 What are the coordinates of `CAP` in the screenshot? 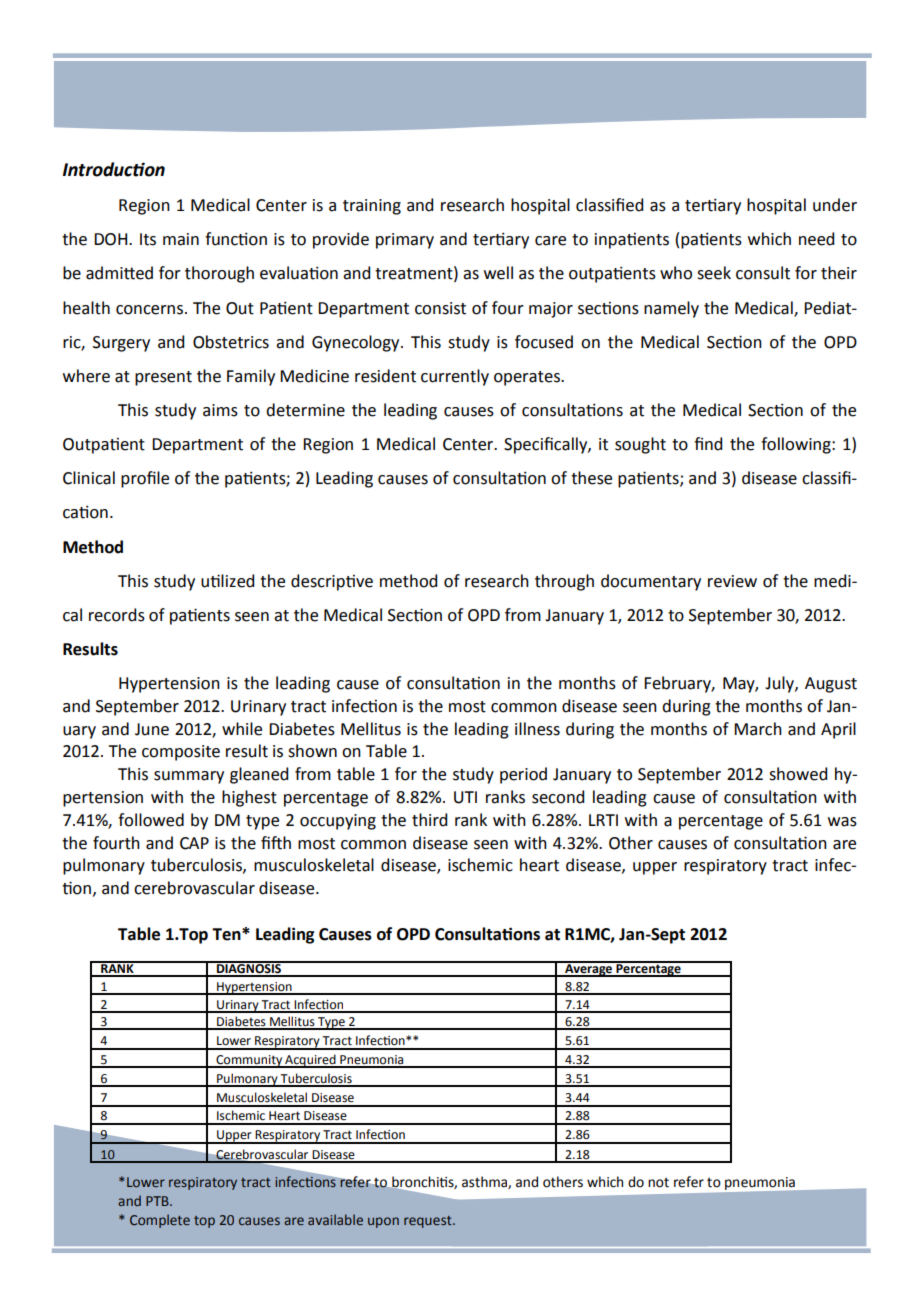 It's located at (194, 843).
